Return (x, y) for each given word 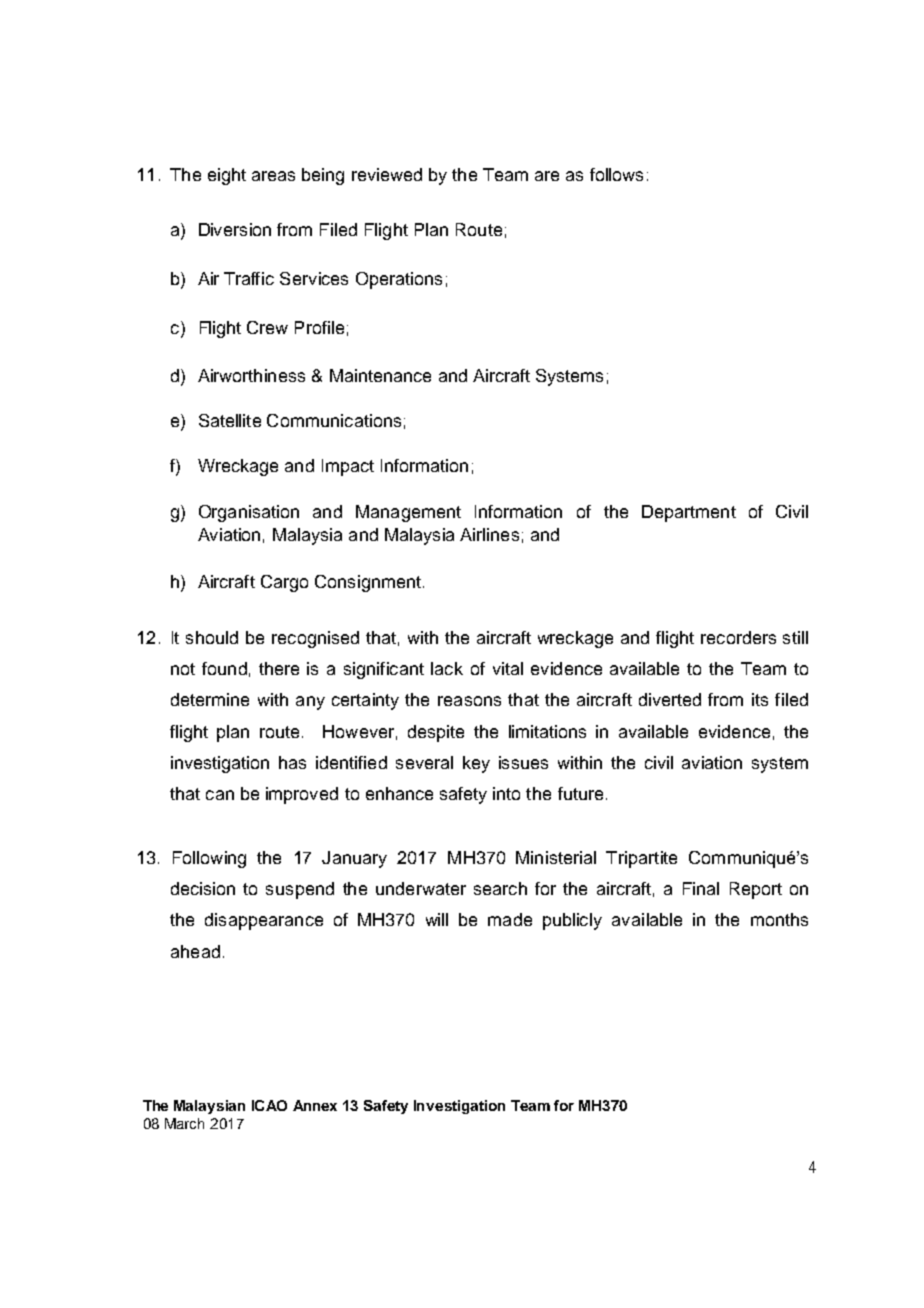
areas (273, 176)
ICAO (269, 1105)
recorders (738, 637)
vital (508, 668)
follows (616, 174)
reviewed (387, 174)
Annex (315, 1105)
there (279, 668)
